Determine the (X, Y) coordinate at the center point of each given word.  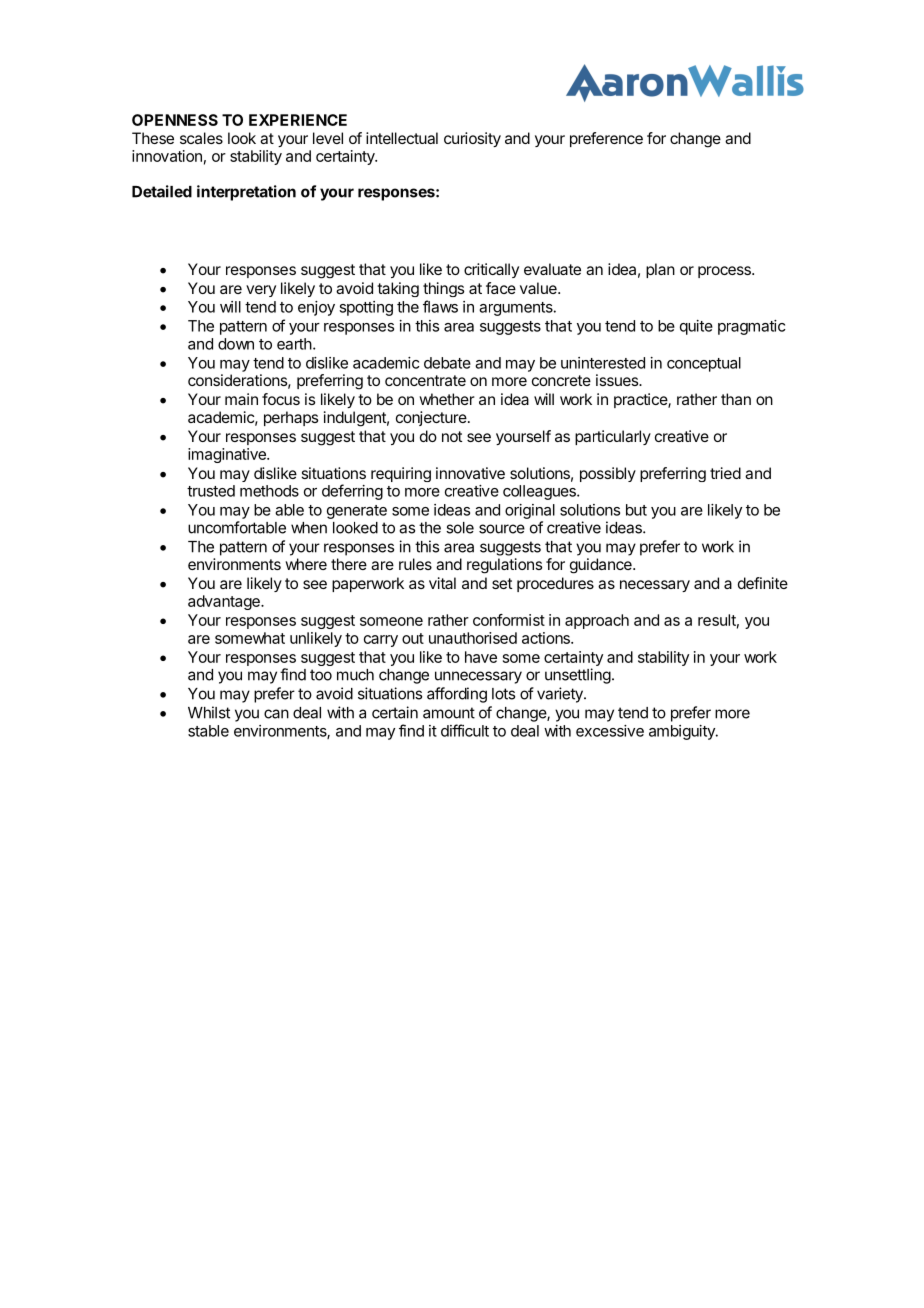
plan (660, 270)
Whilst (209, 712)
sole (460, 528)
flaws (440, 306)
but (636, 510)
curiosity (472, 139)
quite (696, 327)
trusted (211, 491)
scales (201, 138)
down (236, 344)
